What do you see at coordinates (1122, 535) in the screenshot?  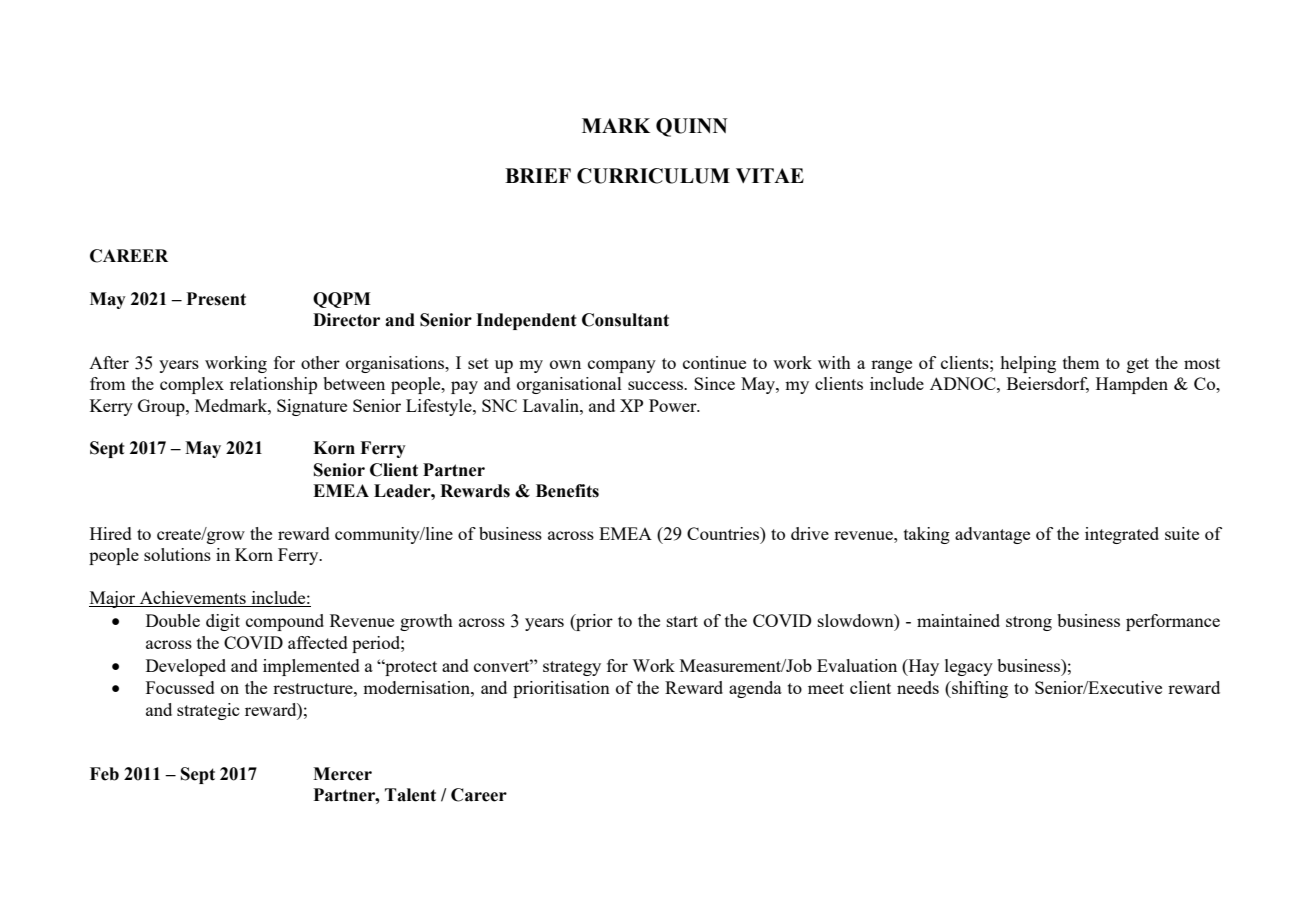 I see `integrated` at bounding box center [1122, 535].
